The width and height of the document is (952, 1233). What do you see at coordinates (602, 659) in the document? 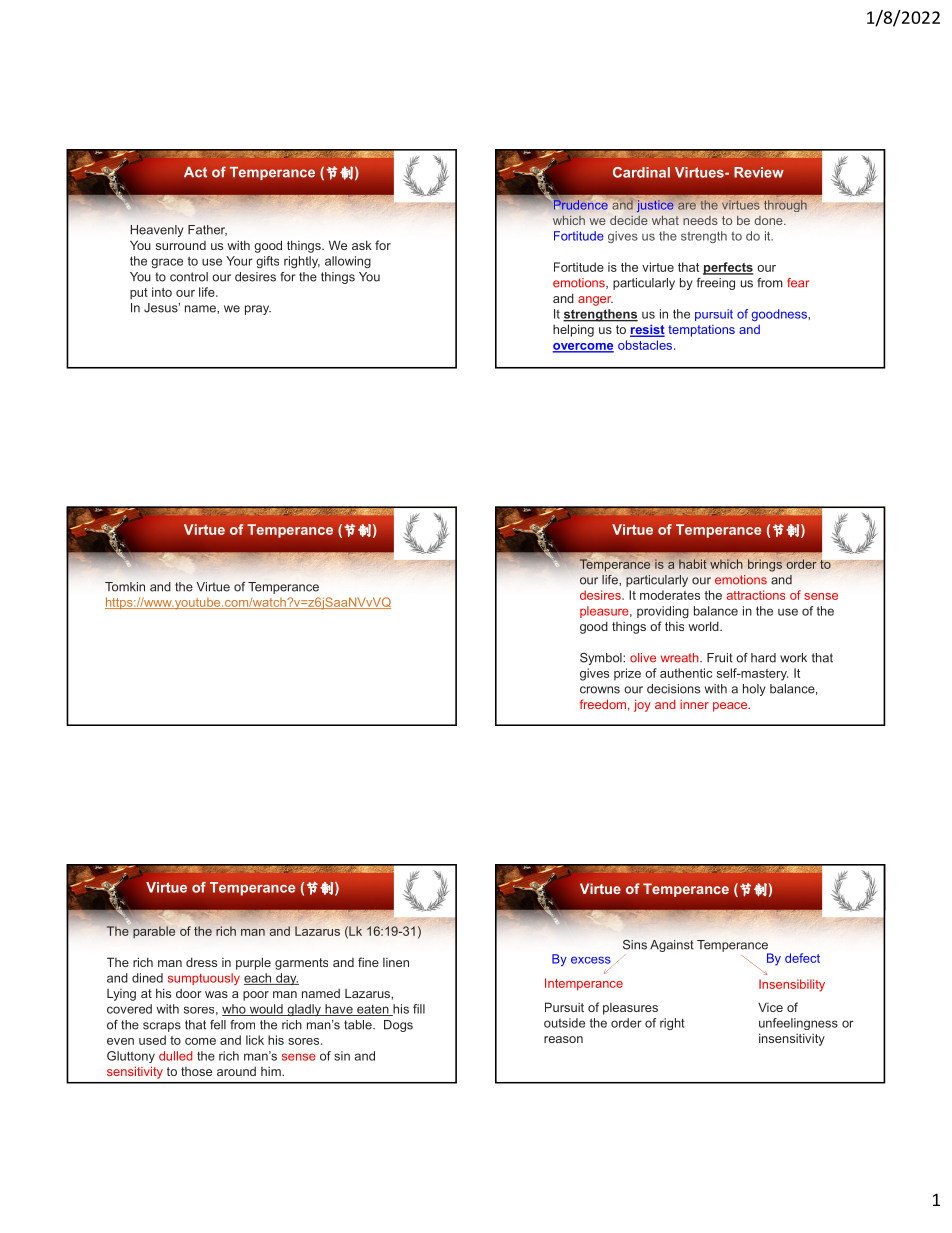
I see `Symbol` at bounding box center [602, 659].
